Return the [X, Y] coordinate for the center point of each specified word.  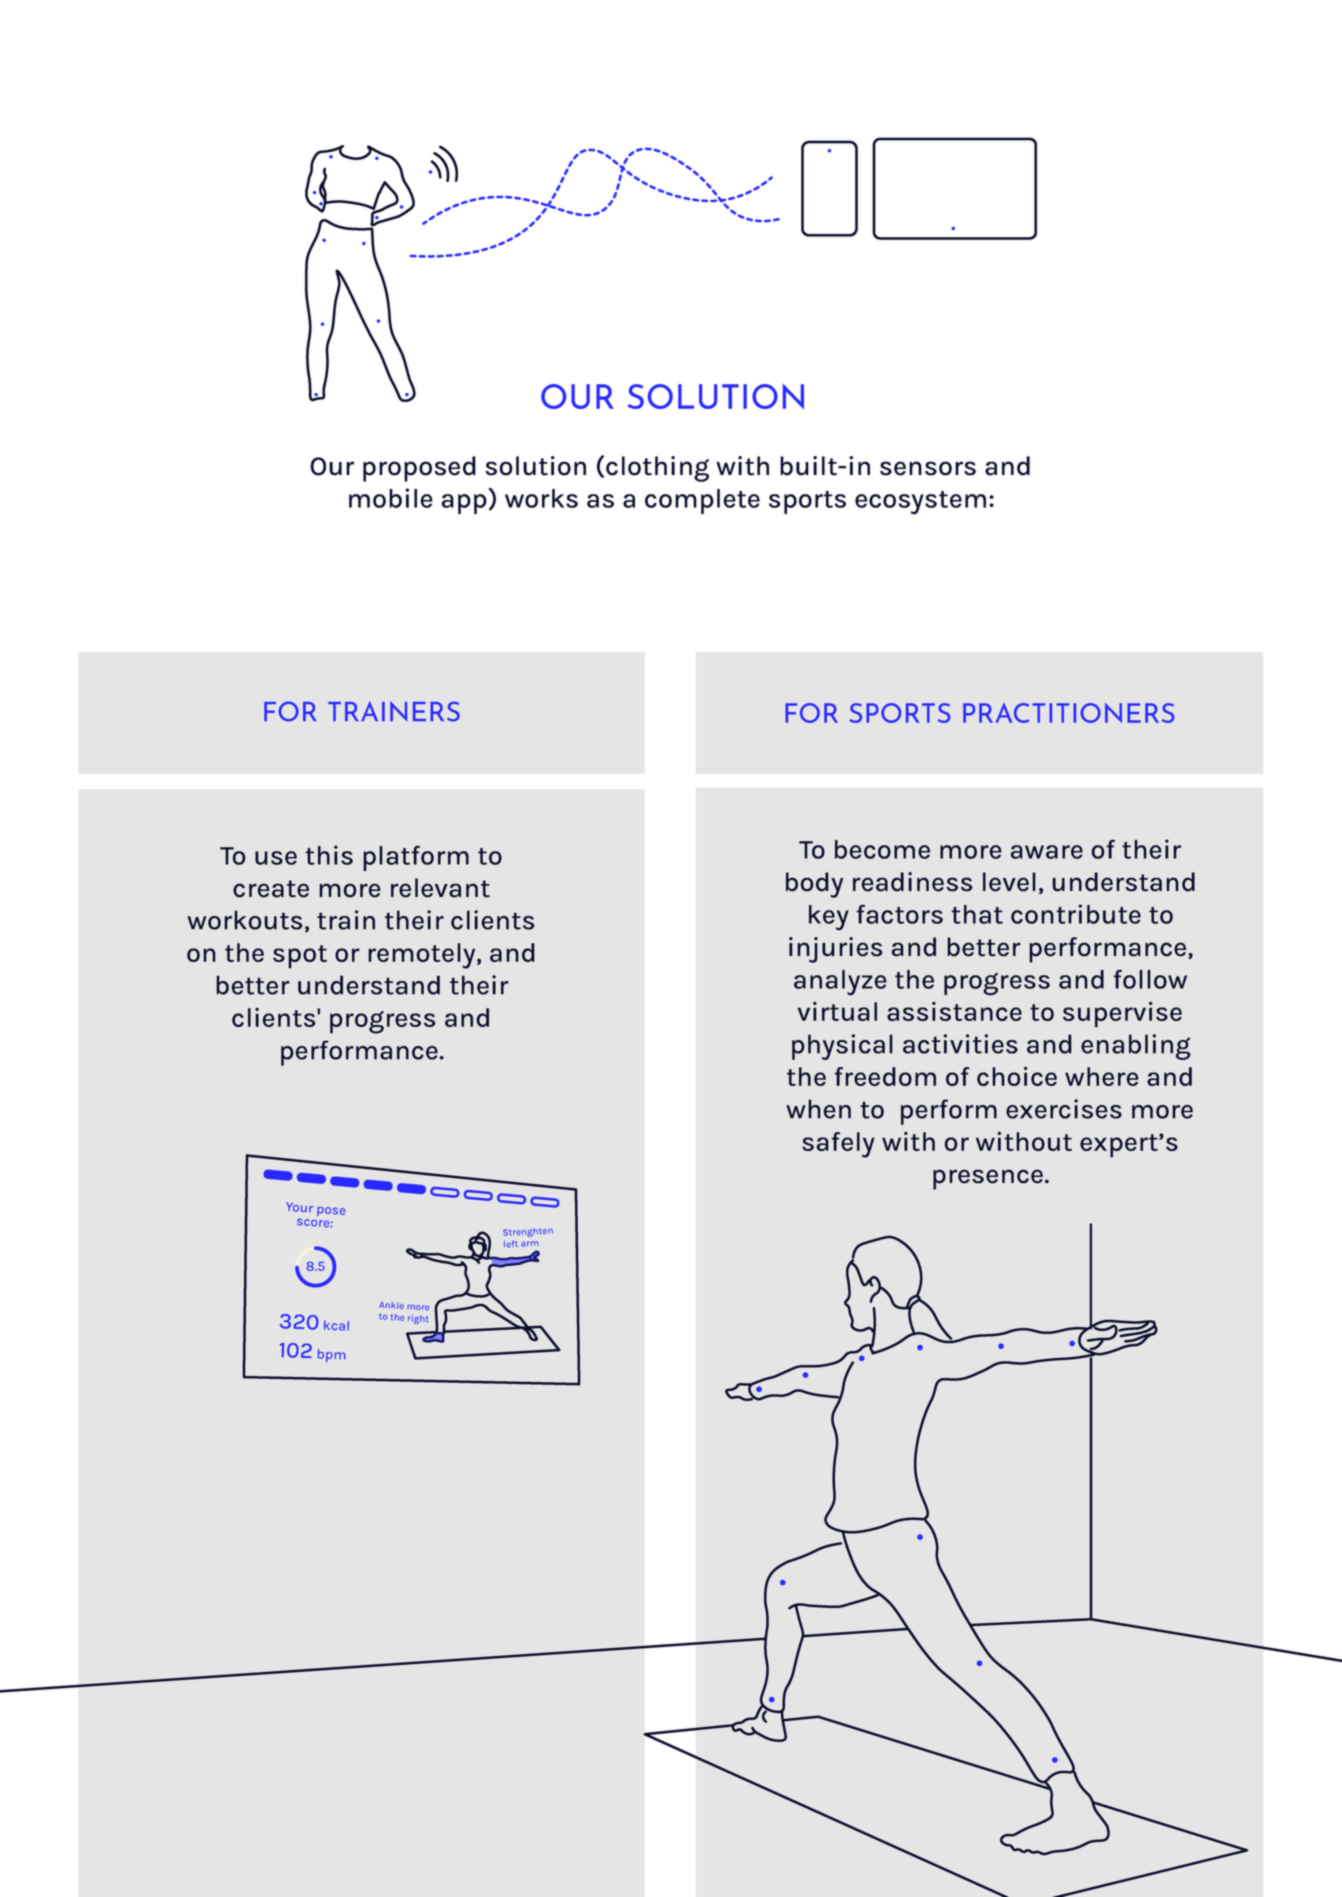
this [329, 855]
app [464, 504]
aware [1046, 852]
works [541, 498]
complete [702, 501]
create [271, 889]
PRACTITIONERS [1069, 713]
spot [300, 957]
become [882, 849]
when [818, 1109]
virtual [837, 1011]
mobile [391, 498]
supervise [1122, 1015]
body [814, 885]
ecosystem [920, 503]
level [1009, 882]
